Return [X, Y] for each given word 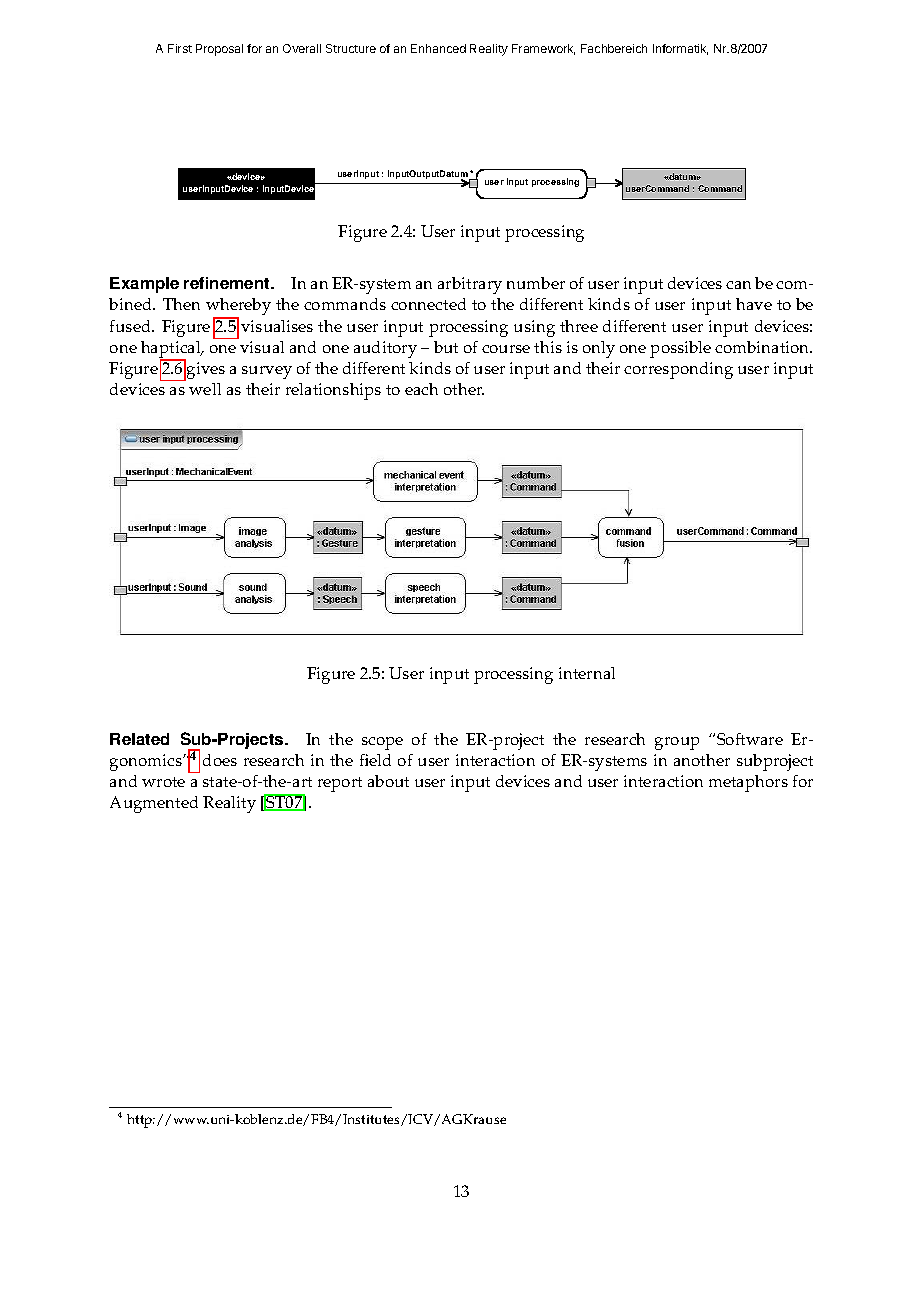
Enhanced [438, 48]
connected [428, 304]
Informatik [680, 49]
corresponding [678, 370]
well [205, 389]
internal [587, 673]
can [738, 285]
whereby [238, 308]
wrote [163, 782]
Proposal [219, 50]
